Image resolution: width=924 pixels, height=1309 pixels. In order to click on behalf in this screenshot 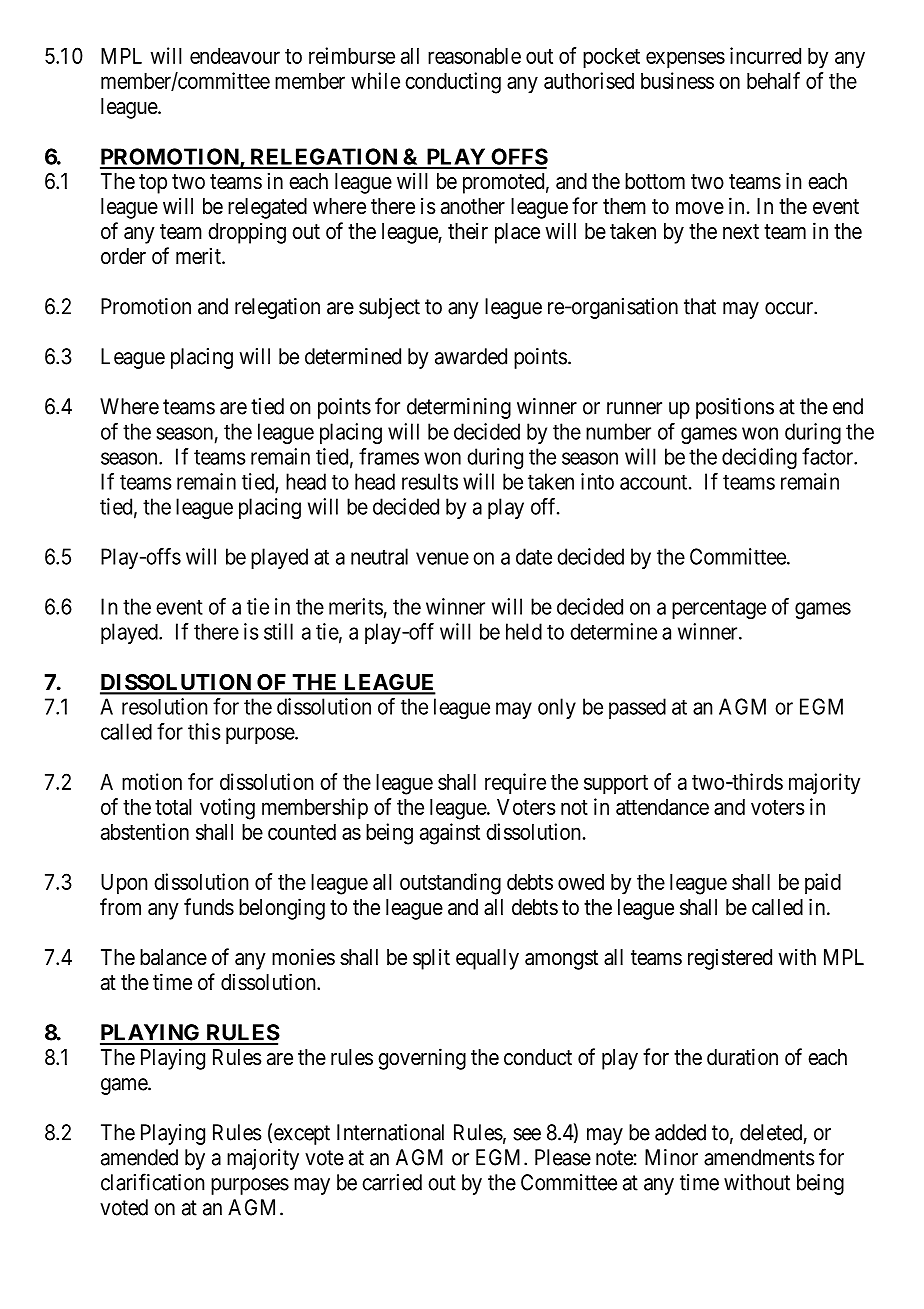, I will do `click(773, 80)`.
